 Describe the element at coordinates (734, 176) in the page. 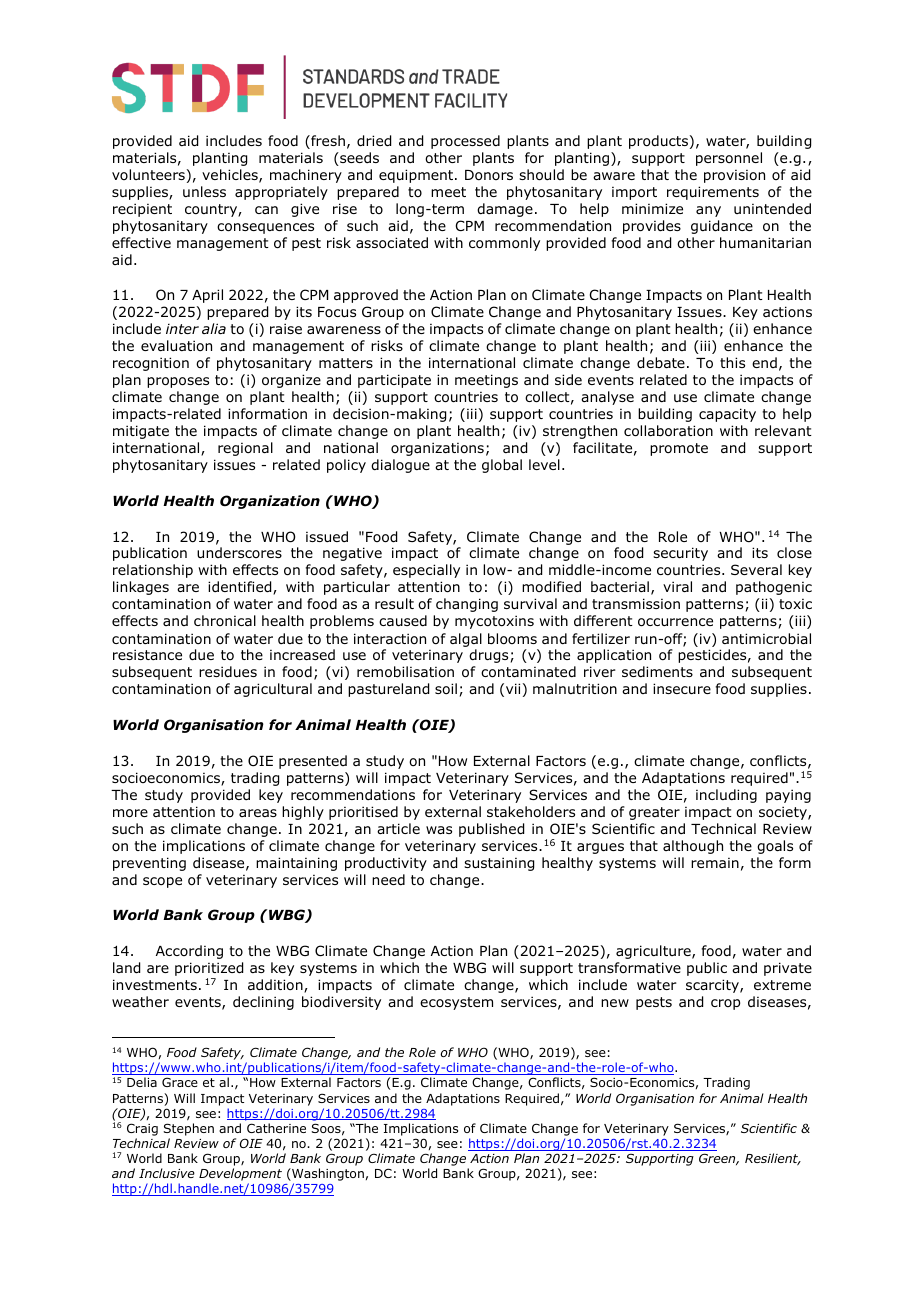

I see `provision` at that location.
